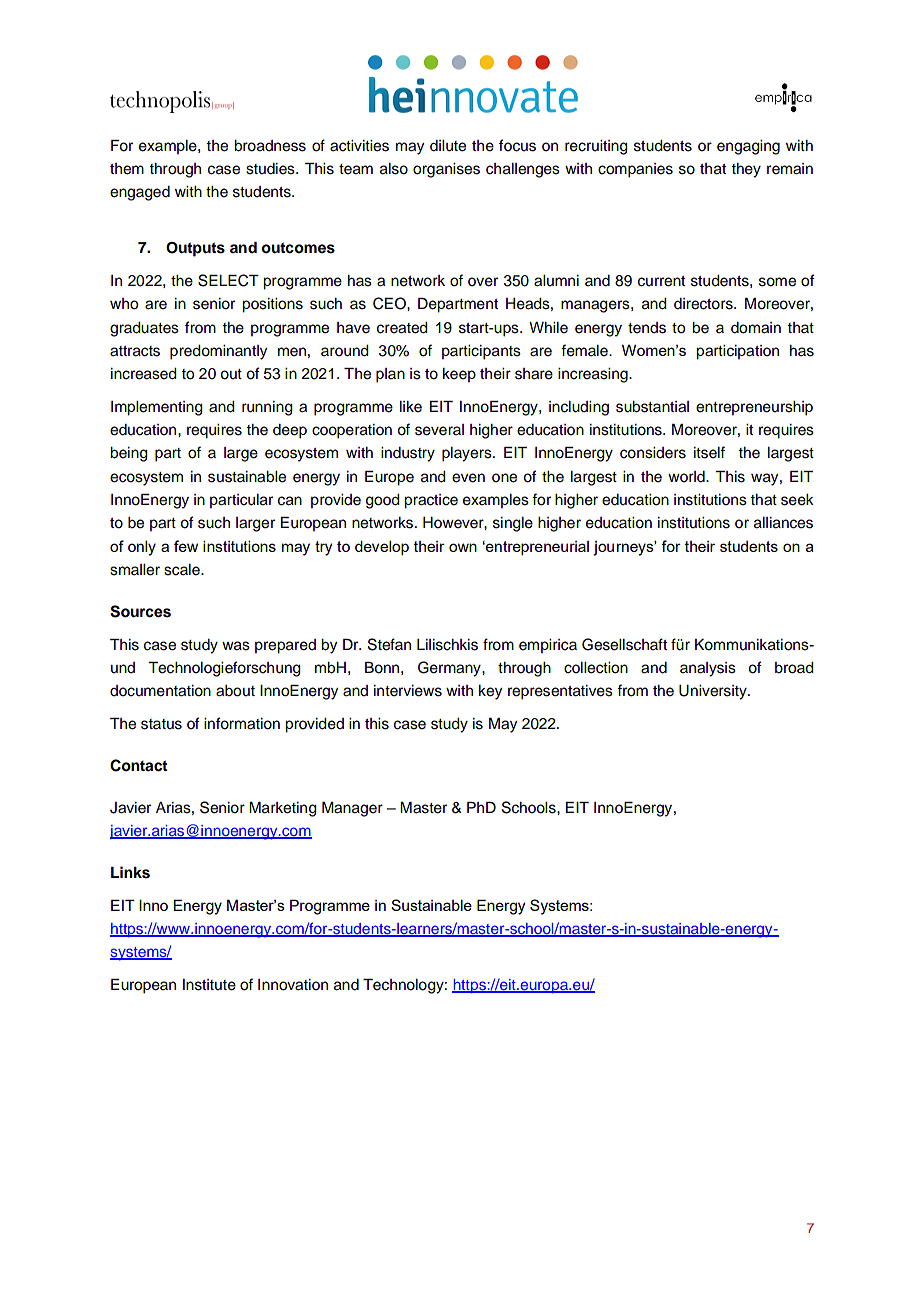 The image size is (924, 1308). I want to click on organises, so click(446, 170).
